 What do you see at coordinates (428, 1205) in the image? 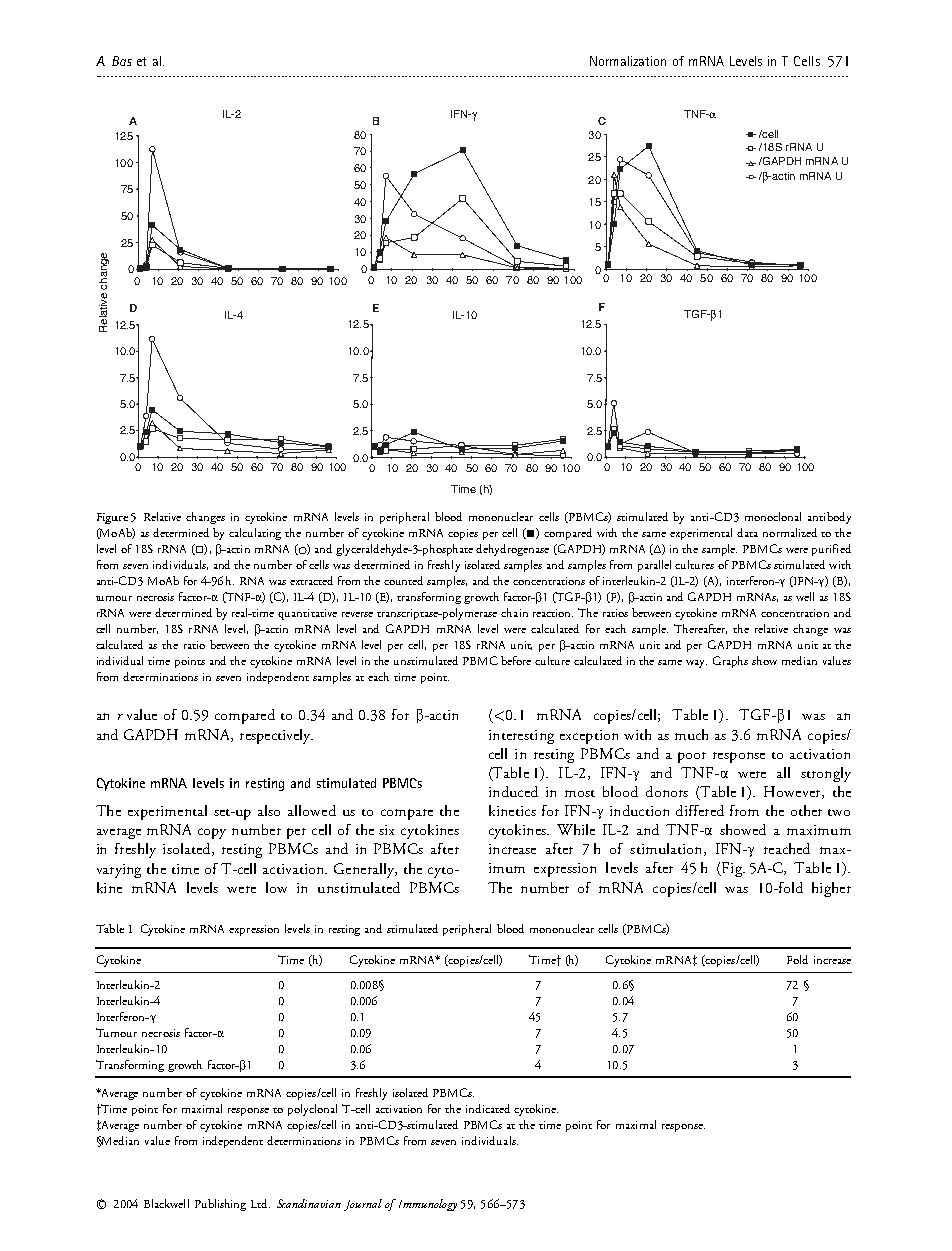
I see `Immunology` at bounding box center [428, 1205].
